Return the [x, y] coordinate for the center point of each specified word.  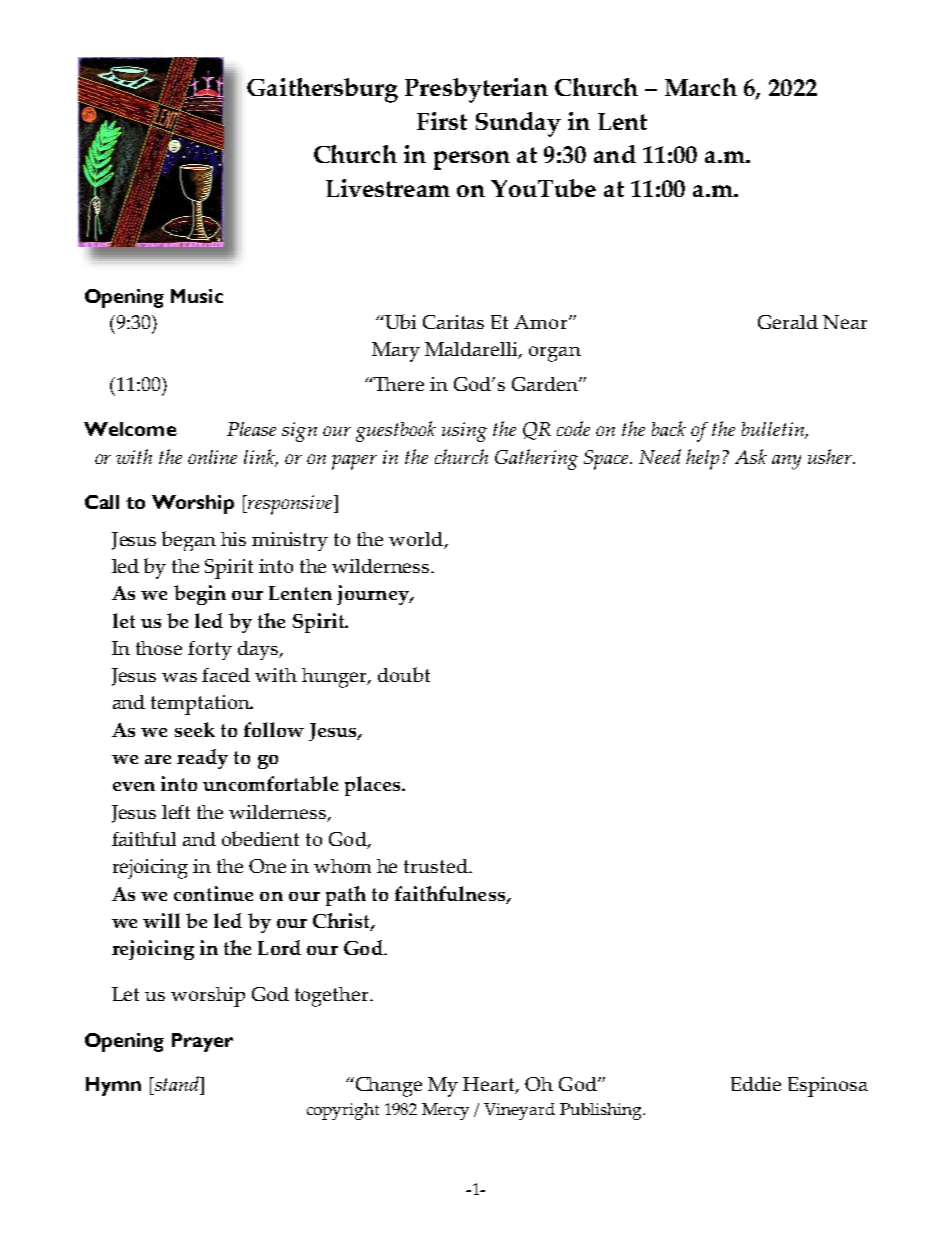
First [442, 121]
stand [177, 1085]
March [701, 87]
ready [202, 759]
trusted [437, 866]
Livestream [388, 188]
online [212, 457]
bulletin [774, 430]
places [374, 786]
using [464, 432]
